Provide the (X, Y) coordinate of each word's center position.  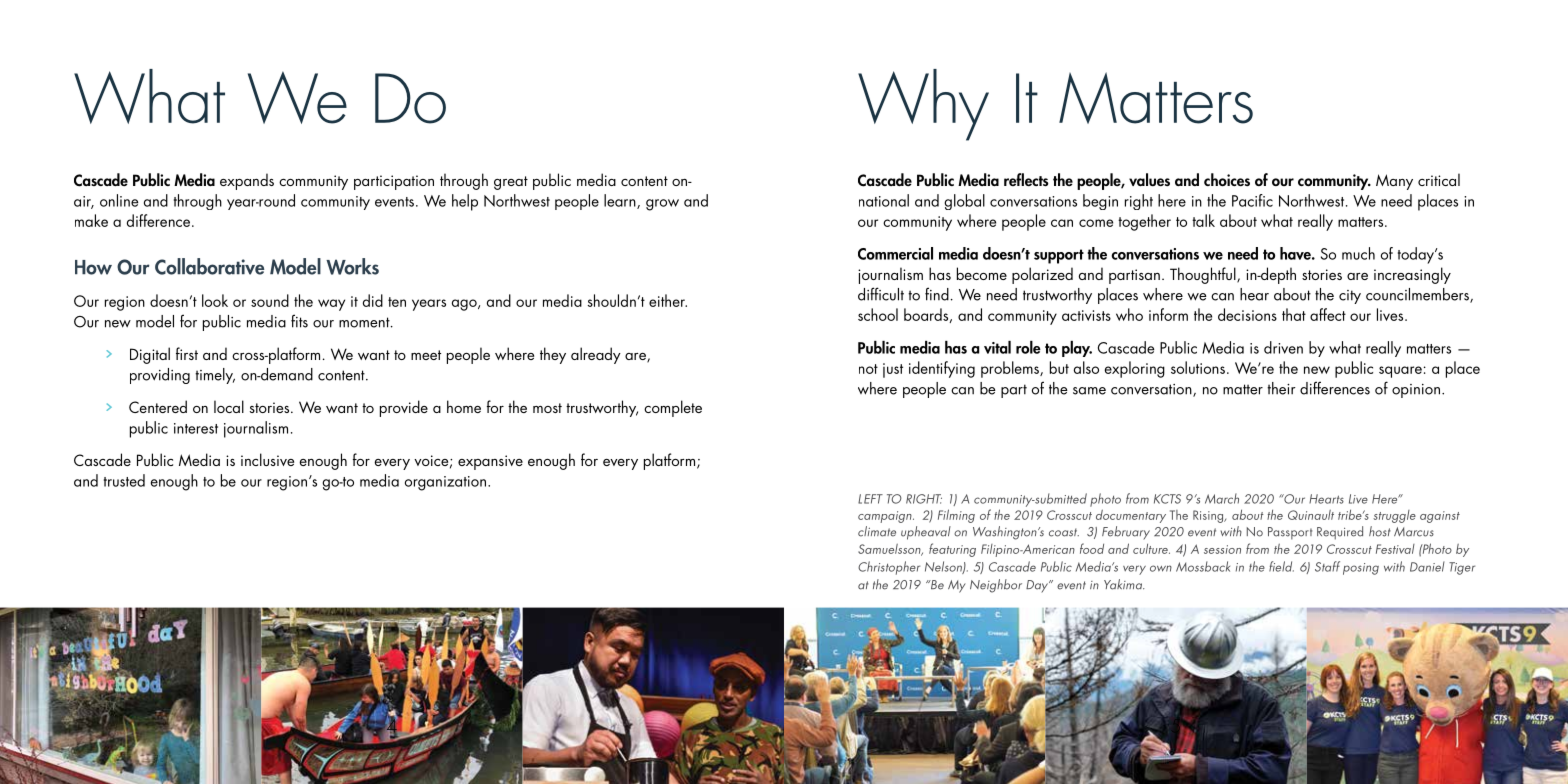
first (187, 353)
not (868, 369)
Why (923, 105)
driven (1283, 347)
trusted (124, 480)
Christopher (889, 568)
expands (247, 181)
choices (1227, 179)
